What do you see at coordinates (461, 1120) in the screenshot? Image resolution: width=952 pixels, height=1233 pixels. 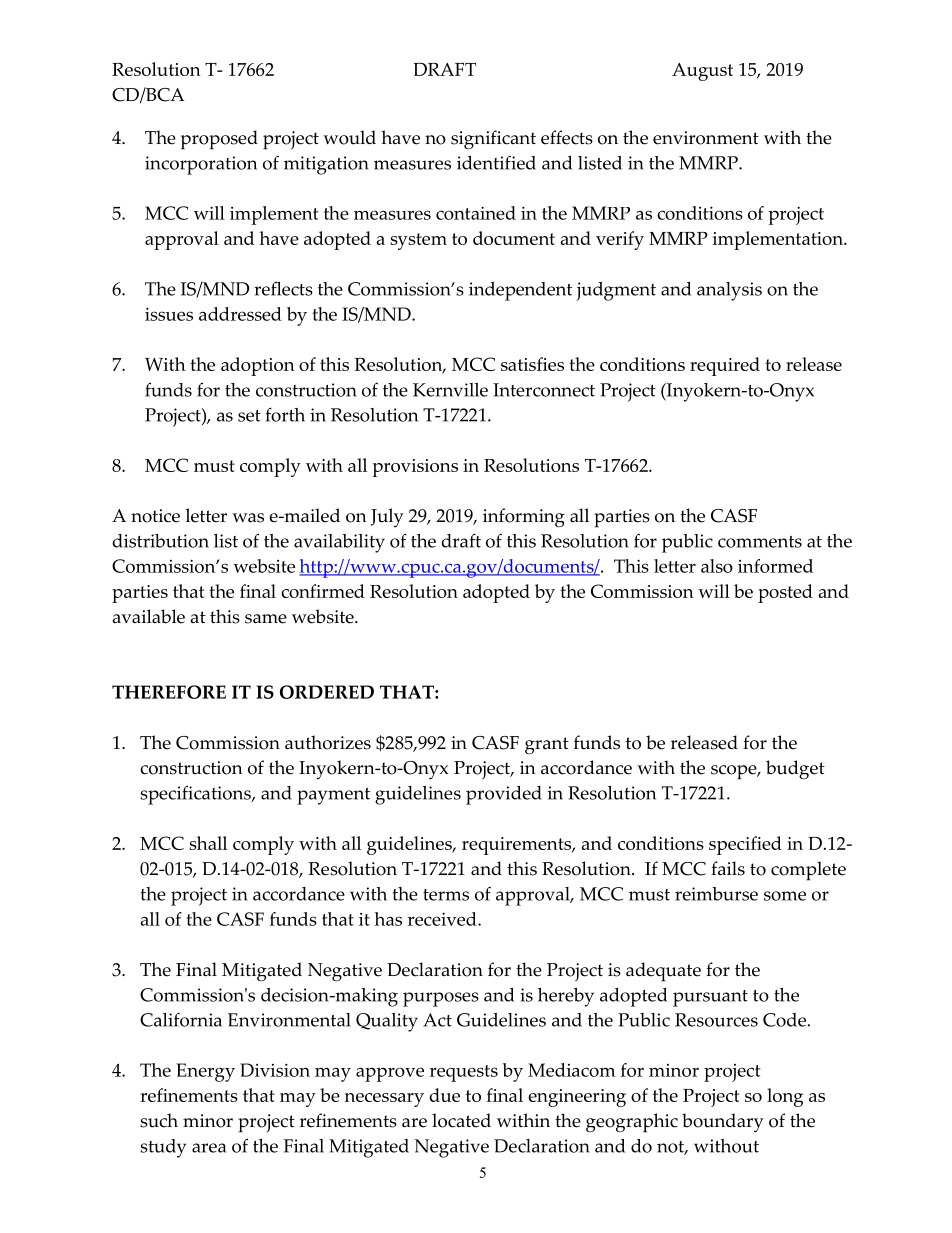 I see `located` at bounding box center [461, 1120].
